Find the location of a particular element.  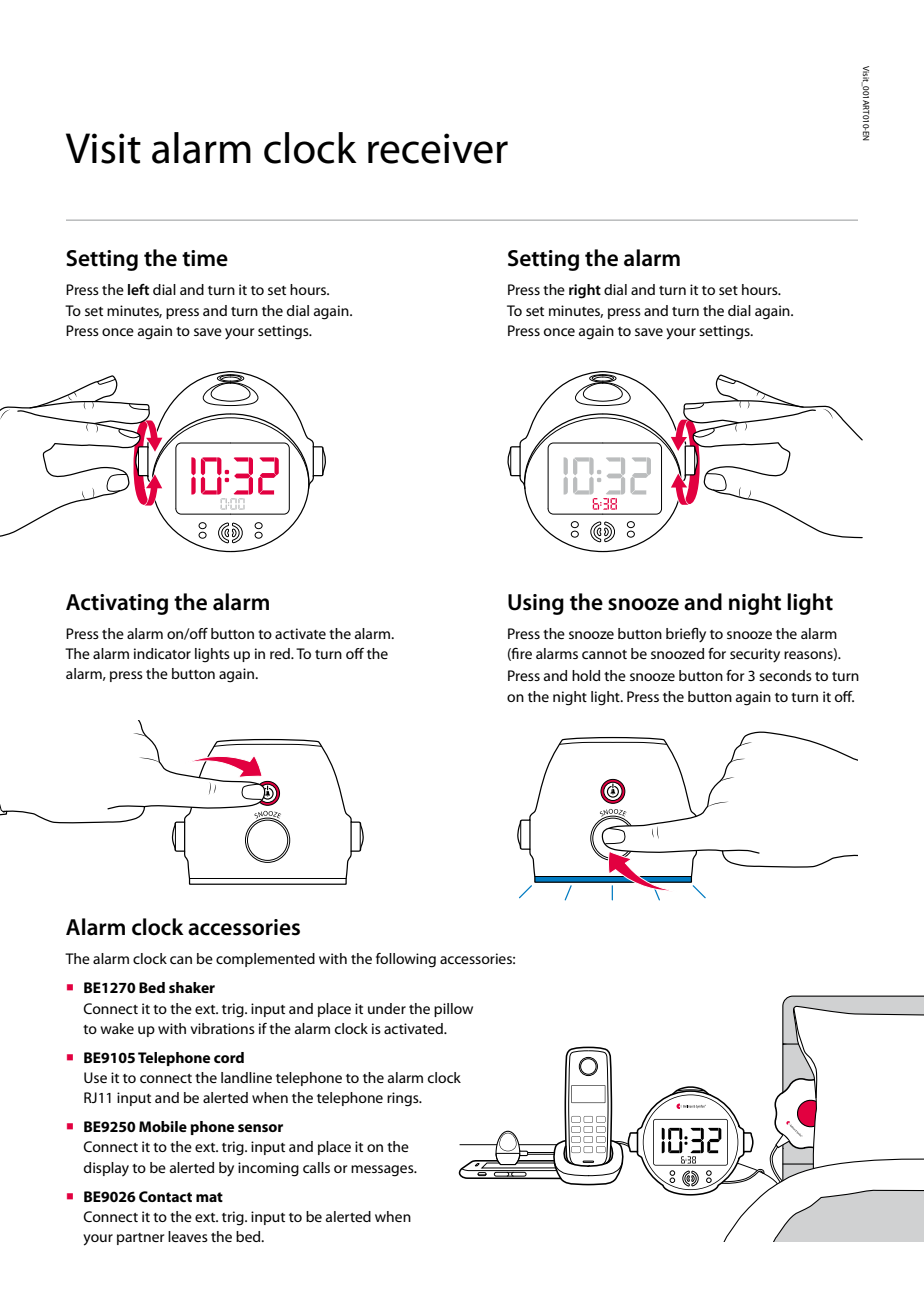

following is located at coordinates (406, 960).
